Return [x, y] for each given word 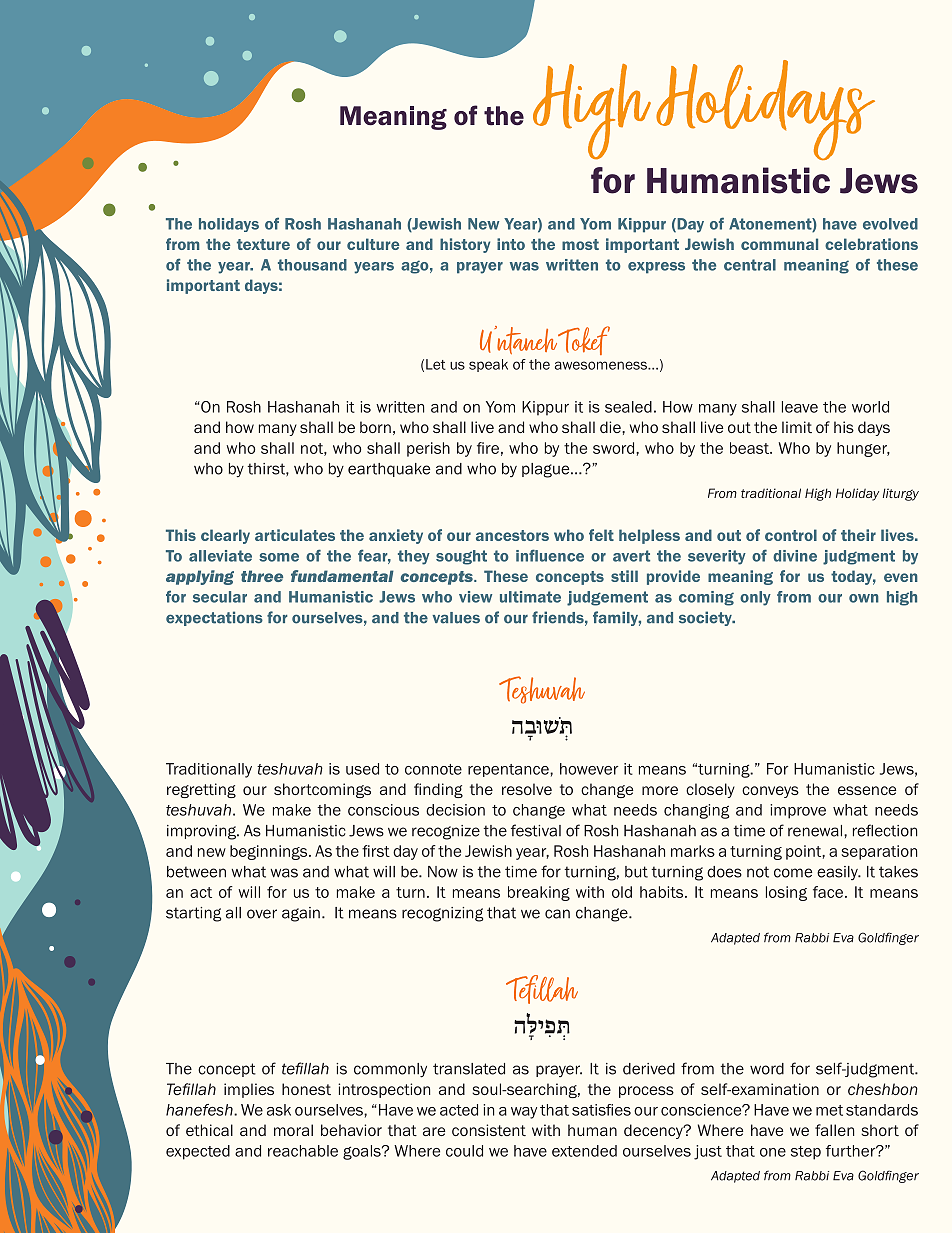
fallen [834, 1130]
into [511, 244]
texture [263, 244]
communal [779, 244]
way [524, 1113]
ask [279, 1110]
